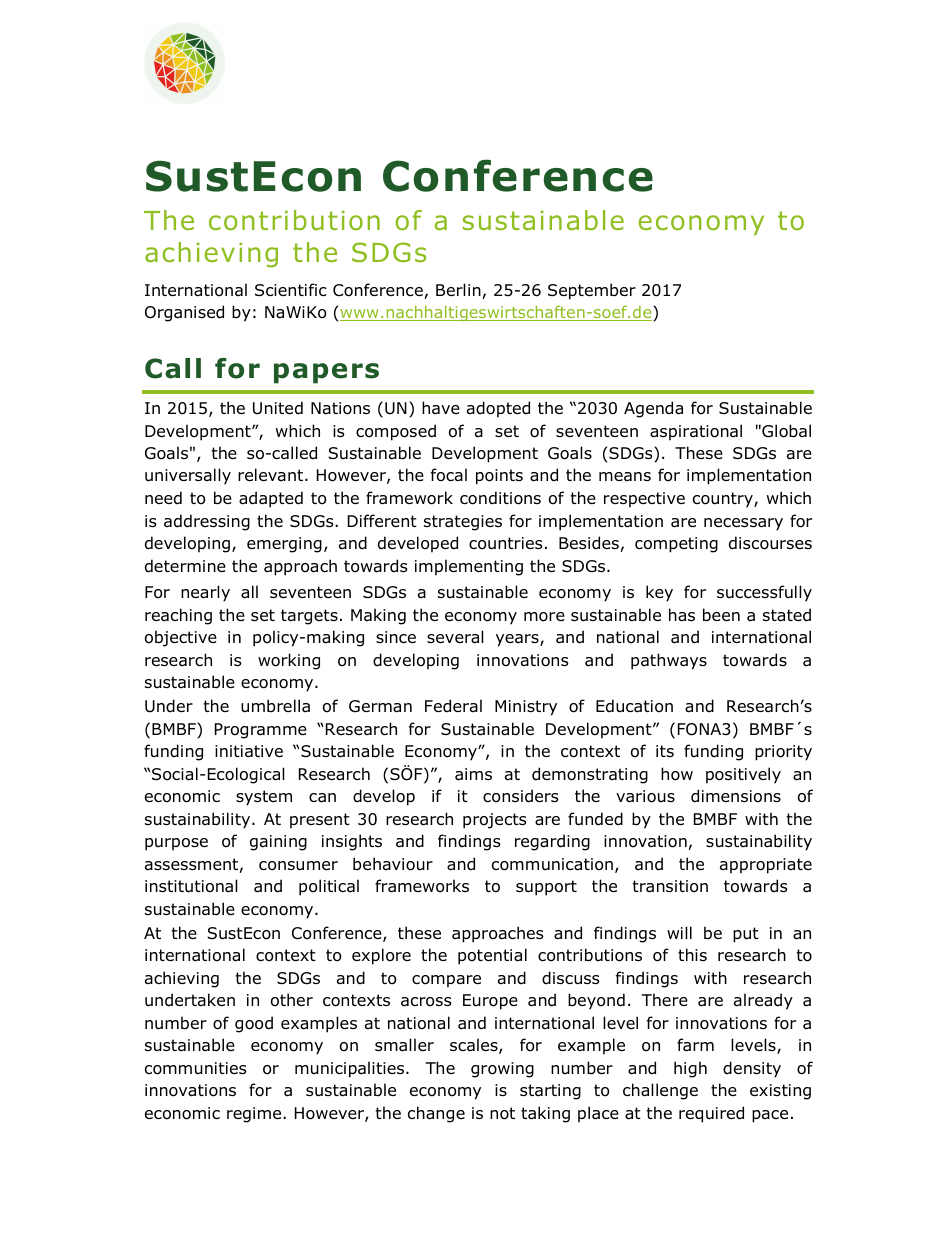 Image resolution: width=952 pixels, height=1233 pixels. What do you see at coordinates (205, 593) in the page?
I see `nearly` at bounding box center [205, 593].
